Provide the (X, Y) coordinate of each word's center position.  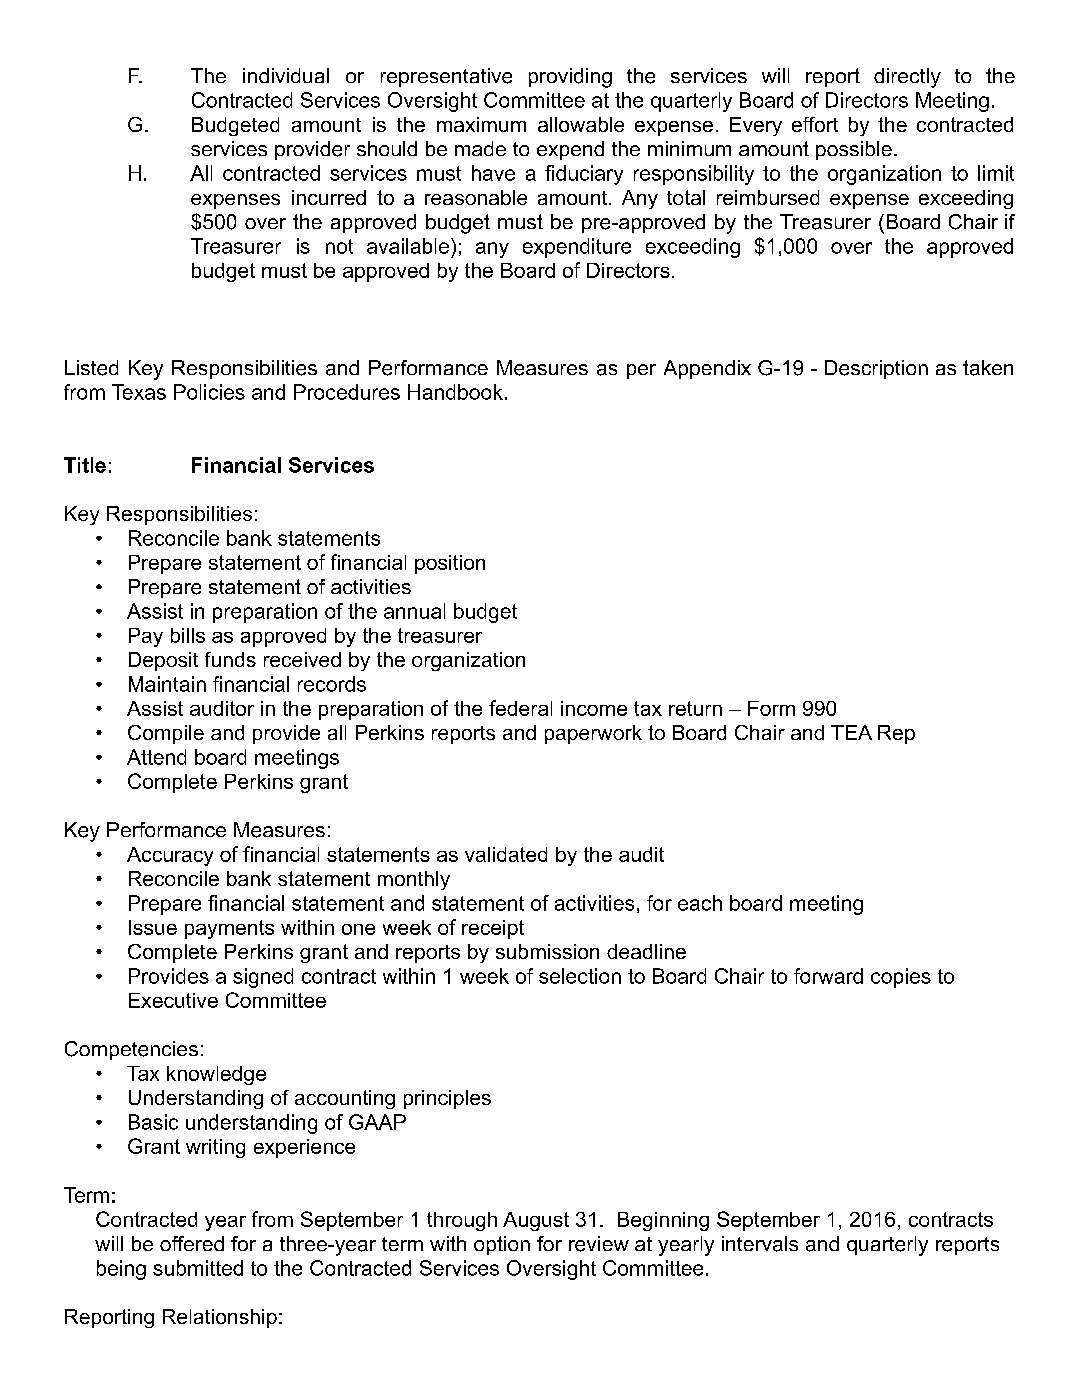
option (502, 1245)
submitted (198, 1268)
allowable (581, 124)
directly (907, 78)
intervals (760, 1244)
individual (286, 75)
